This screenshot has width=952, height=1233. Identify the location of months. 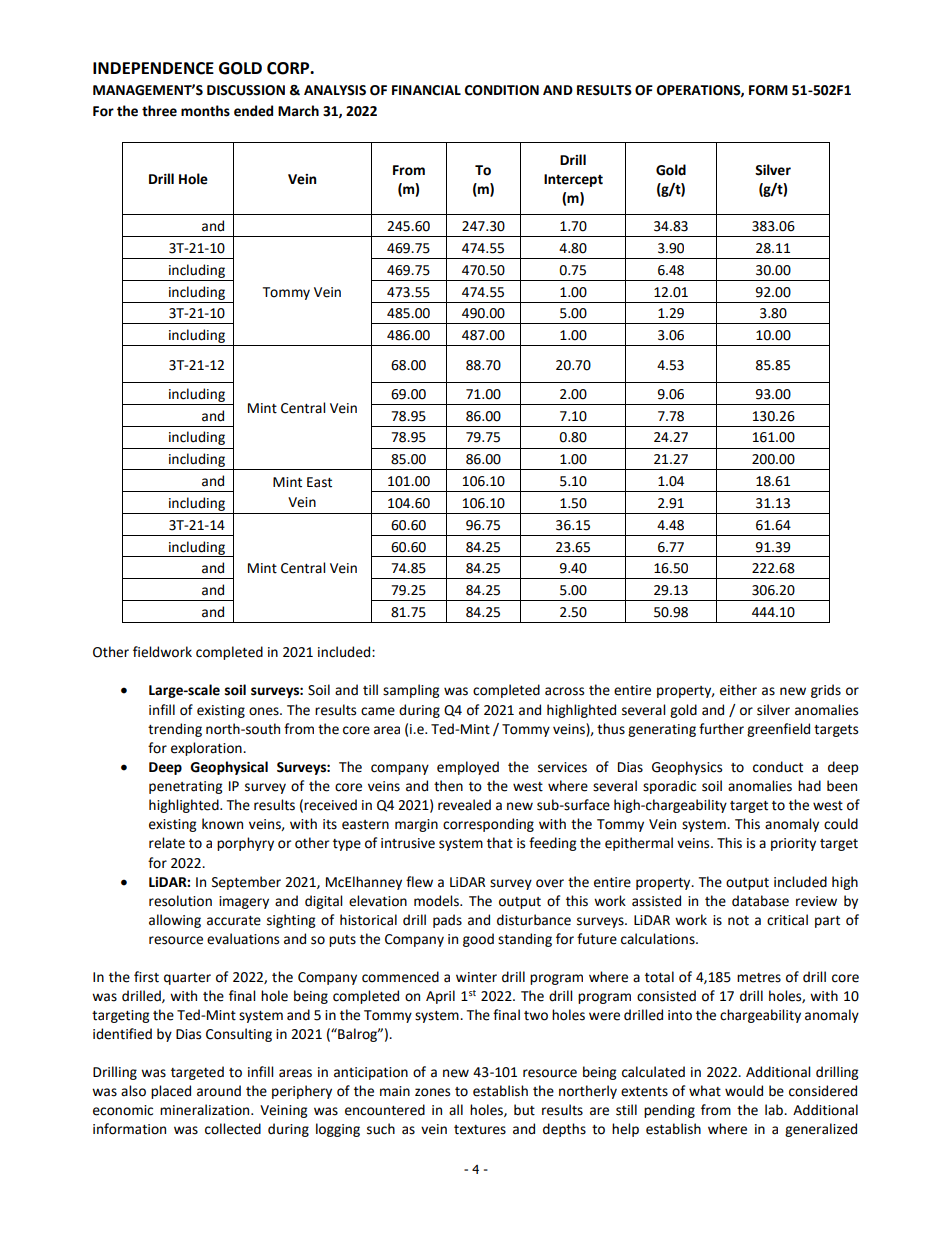
(205, 111).
